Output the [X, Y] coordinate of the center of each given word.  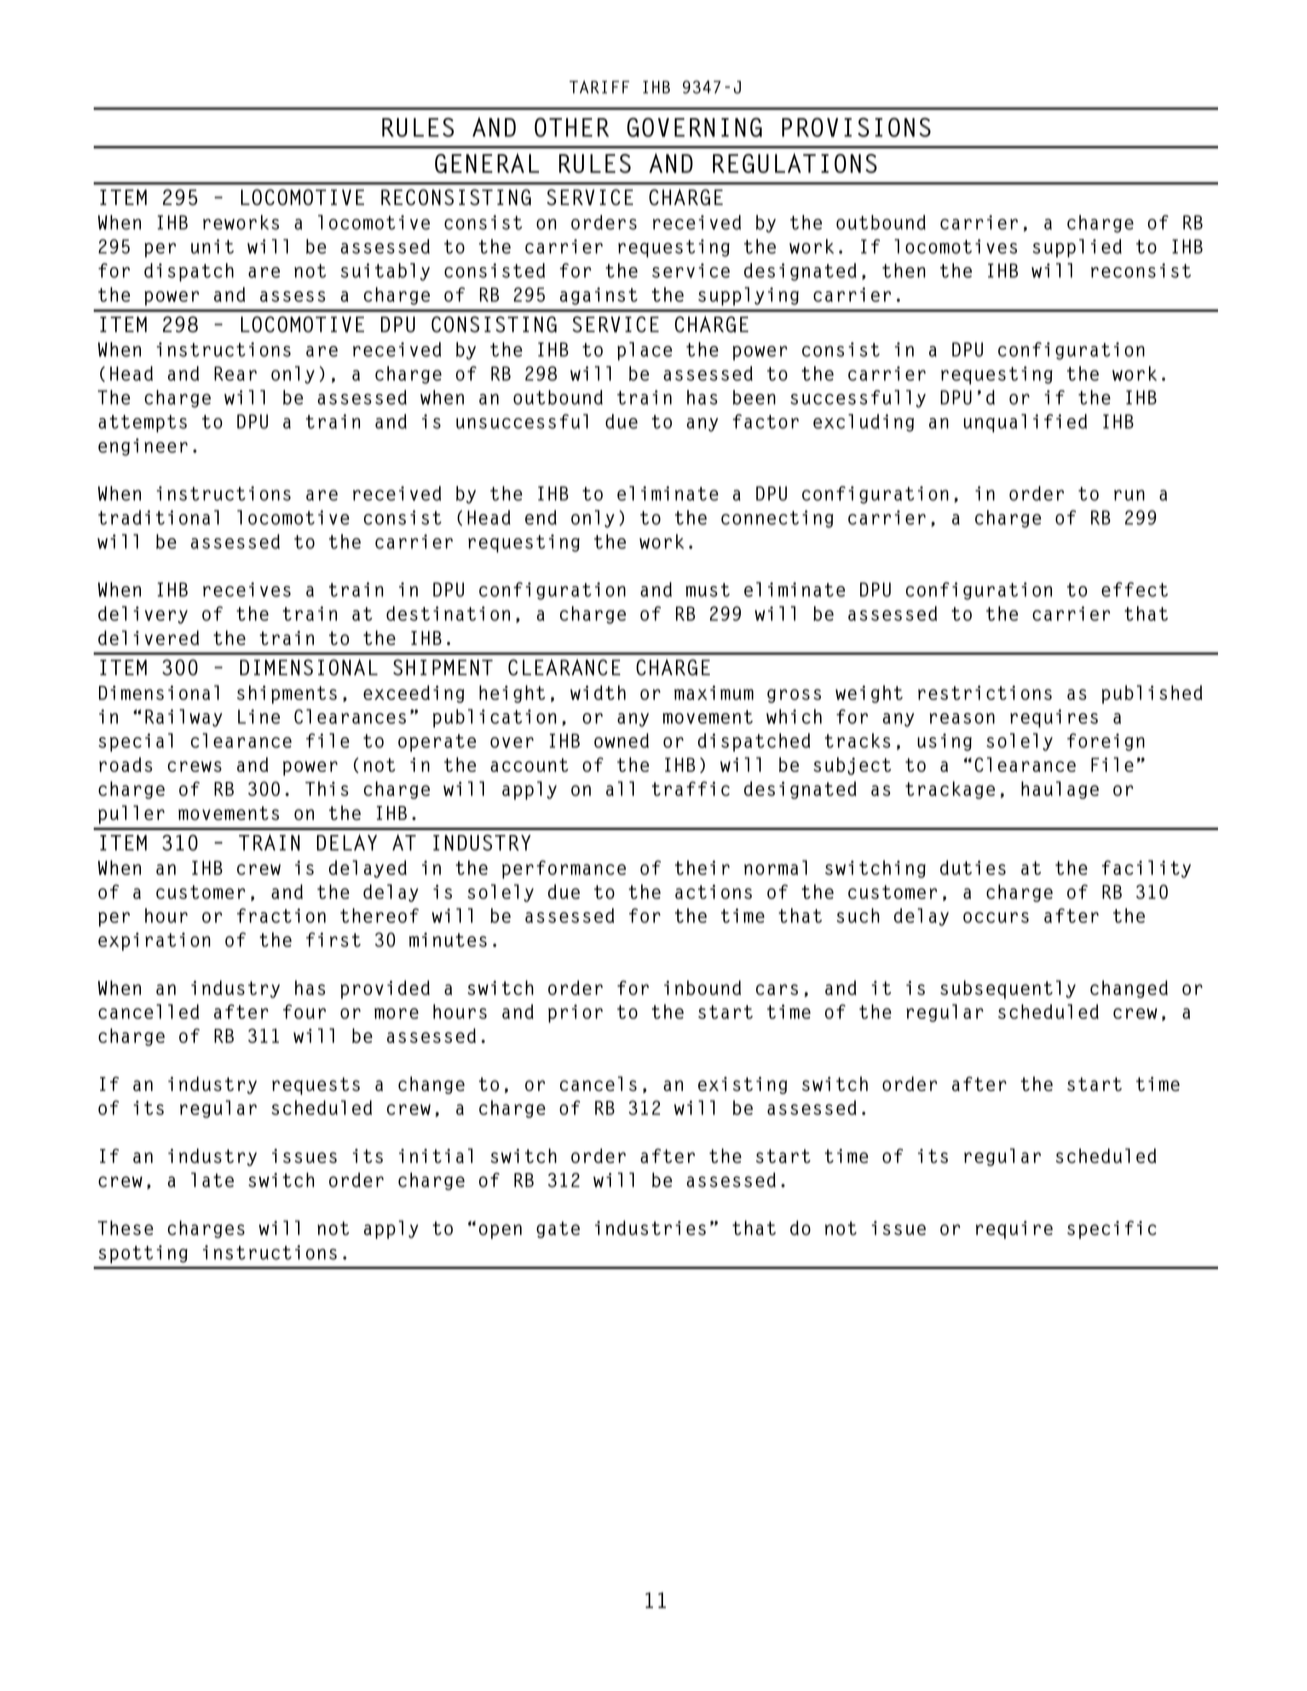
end [541, 517]
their [702, 867]
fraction [281, 915]
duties [973, 867]
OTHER [571, 127]
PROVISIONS [856, 127]
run [1129, 495]
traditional [158, 517]
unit [212, 246]
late [212, 1180]
